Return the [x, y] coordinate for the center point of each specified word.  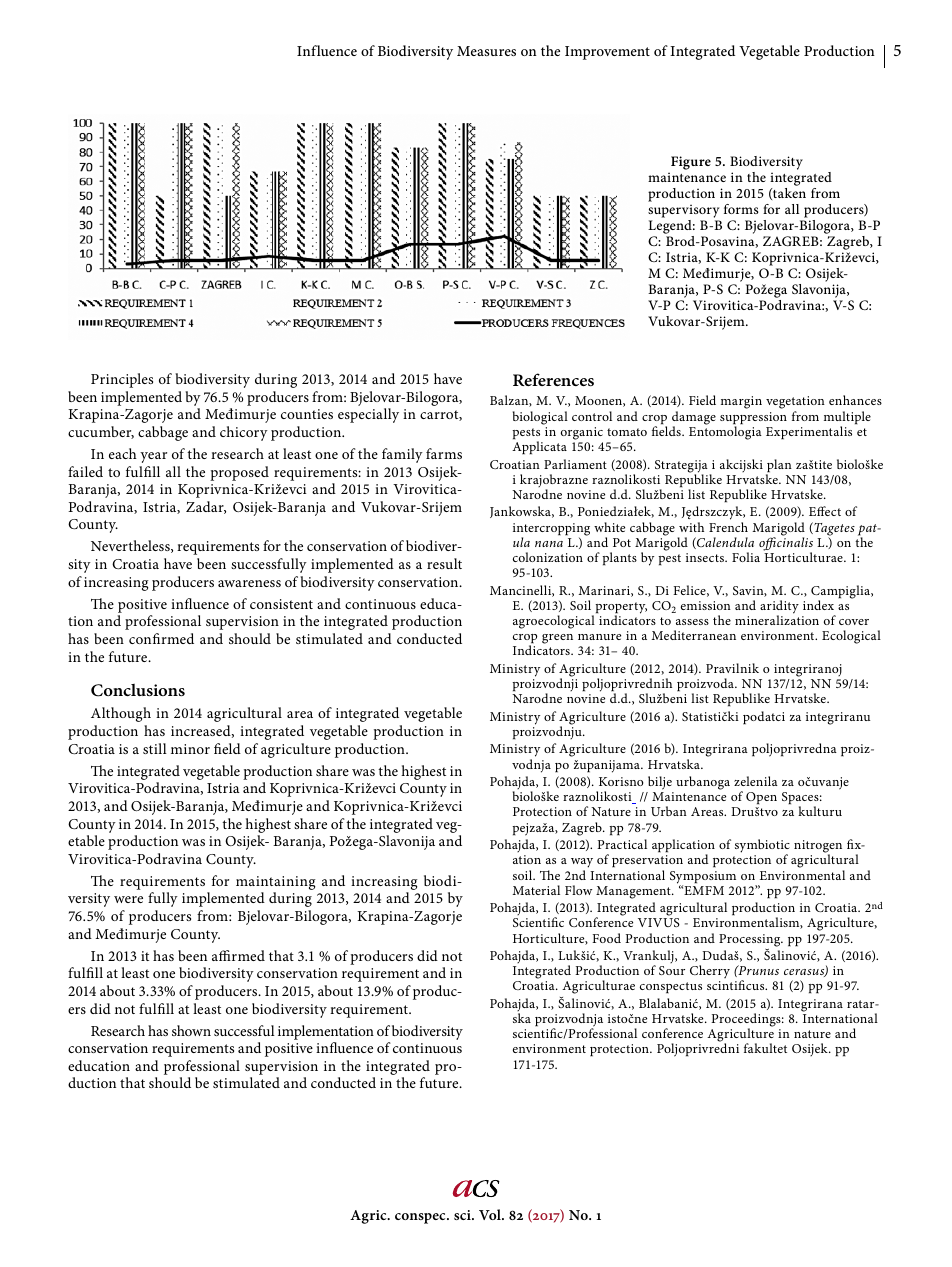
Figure [691, 163]
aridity [779, 608]
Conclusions [138, 690]
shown [191, 1030]
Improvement [607, 53]
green [557, 639]
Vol [491, 1214]
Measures [486, 51]
